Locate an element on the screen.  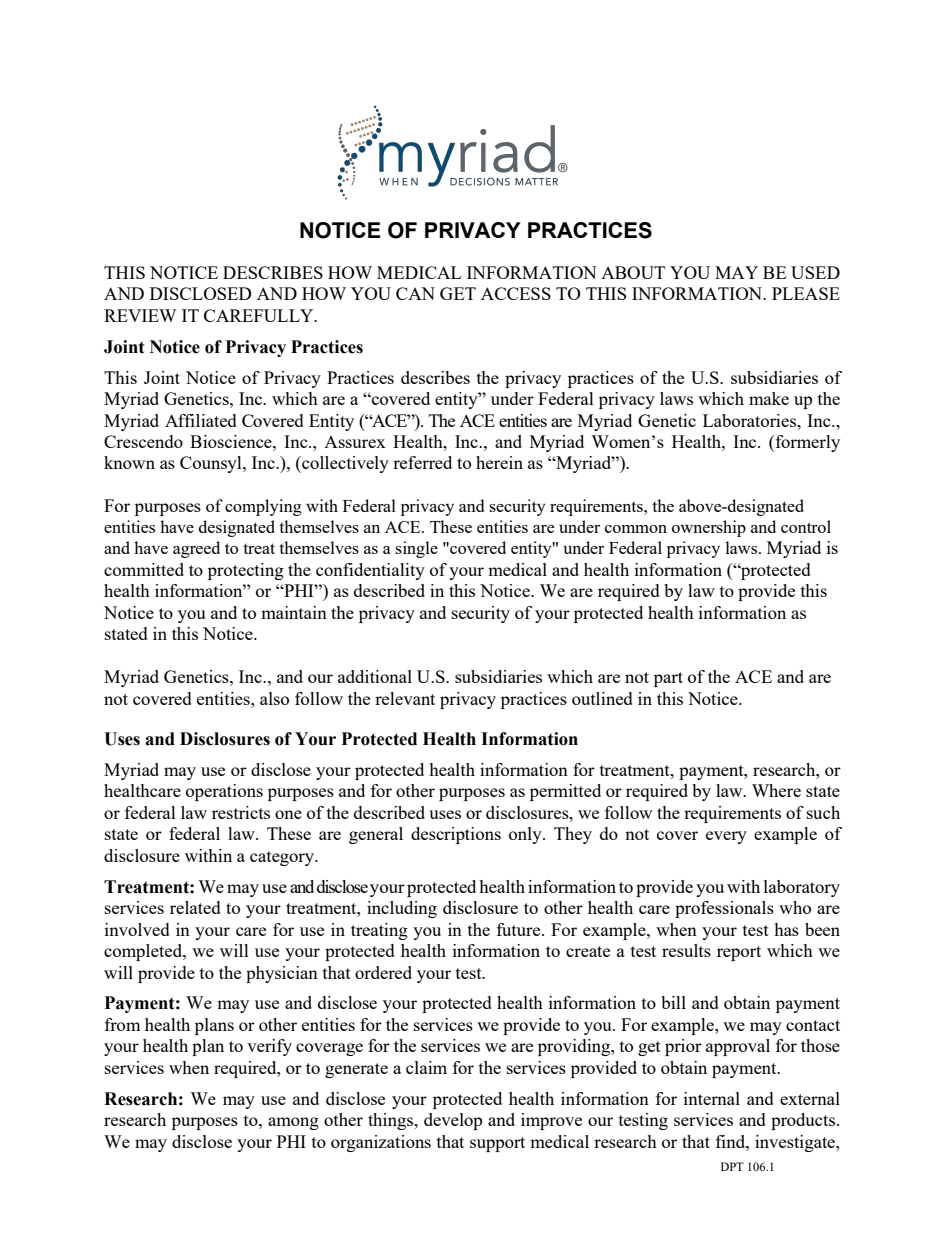
ownership is located at coordinates (709, 528).
